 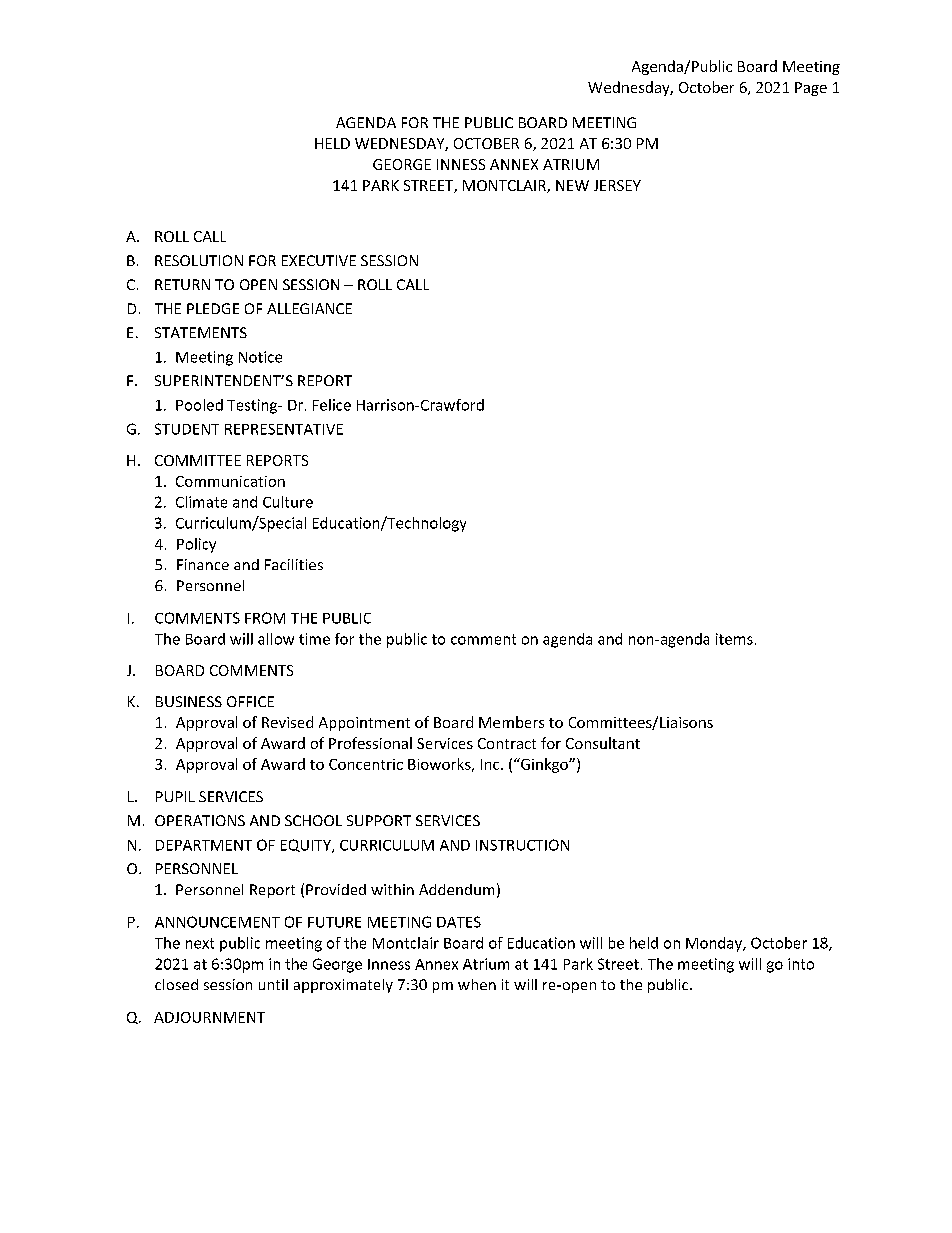 What do you see at coordinates (309, 308) in the screenshot?
I see `ALLEGIANCE` at bounding box center [309, 308].
